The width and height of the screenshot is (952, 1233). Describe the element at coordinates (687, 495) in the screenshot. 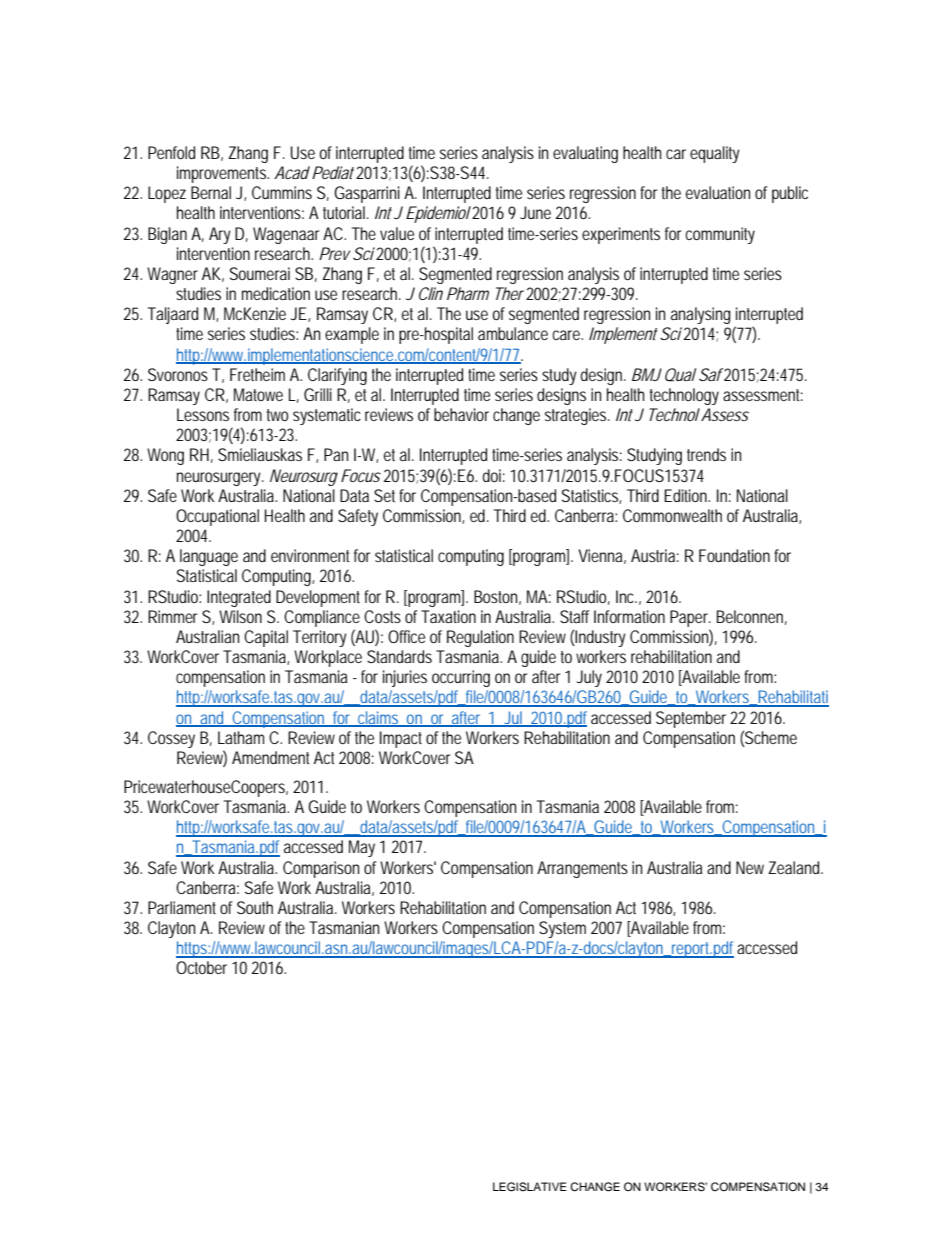

I see `Edition` at that location.
